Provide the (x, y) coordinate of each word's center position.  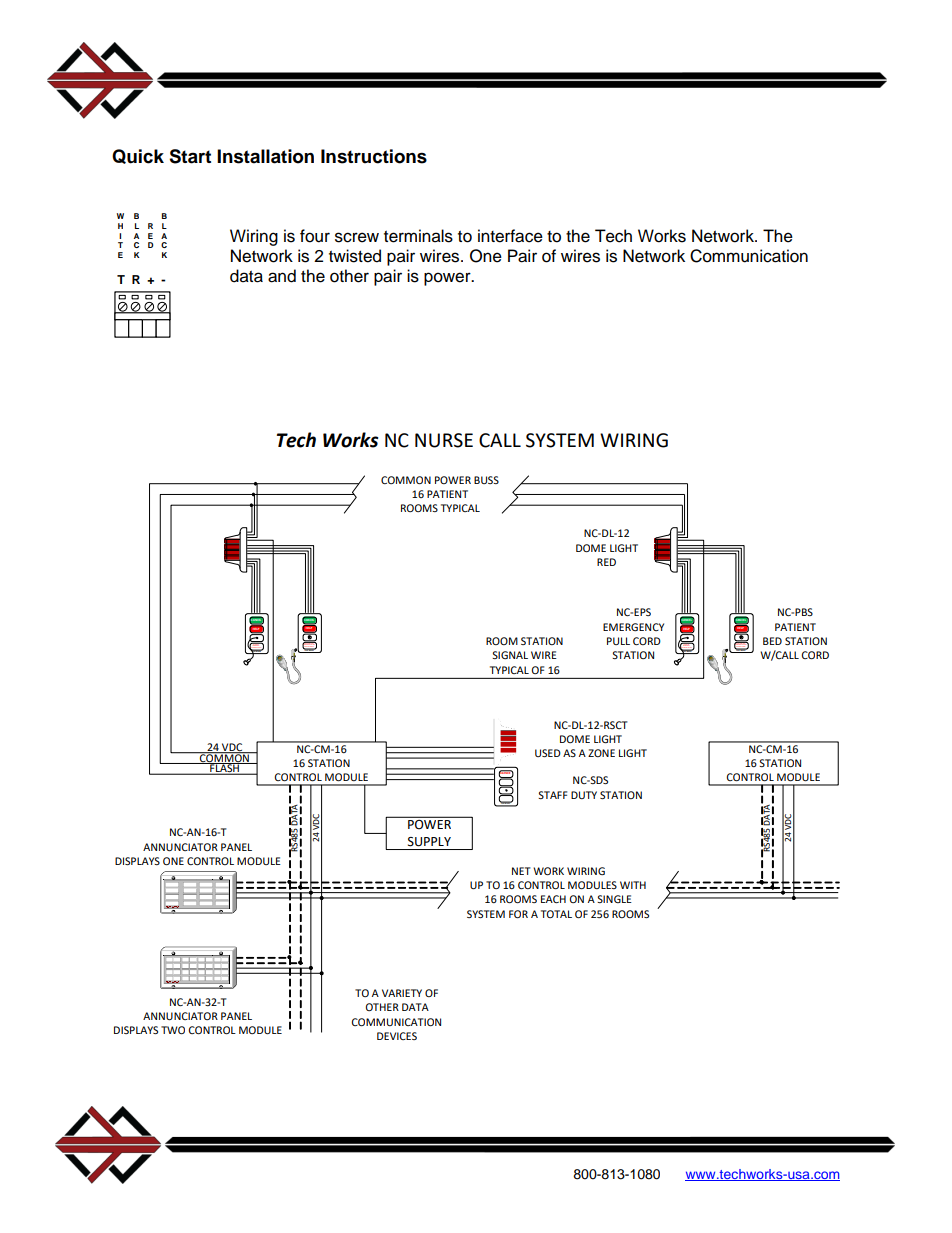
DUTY (584, 795)
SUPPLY (429, 842)
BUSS (486, 480)
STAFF (552, 795)
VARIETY (402, 993)
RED (606, 562)
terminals (418, 236)
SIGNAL (510, 655)
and (282, 276)
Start (190, 156)
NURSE (444, 440)
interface (510, 236)
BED (772, 641)
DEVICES (397, 1036)
